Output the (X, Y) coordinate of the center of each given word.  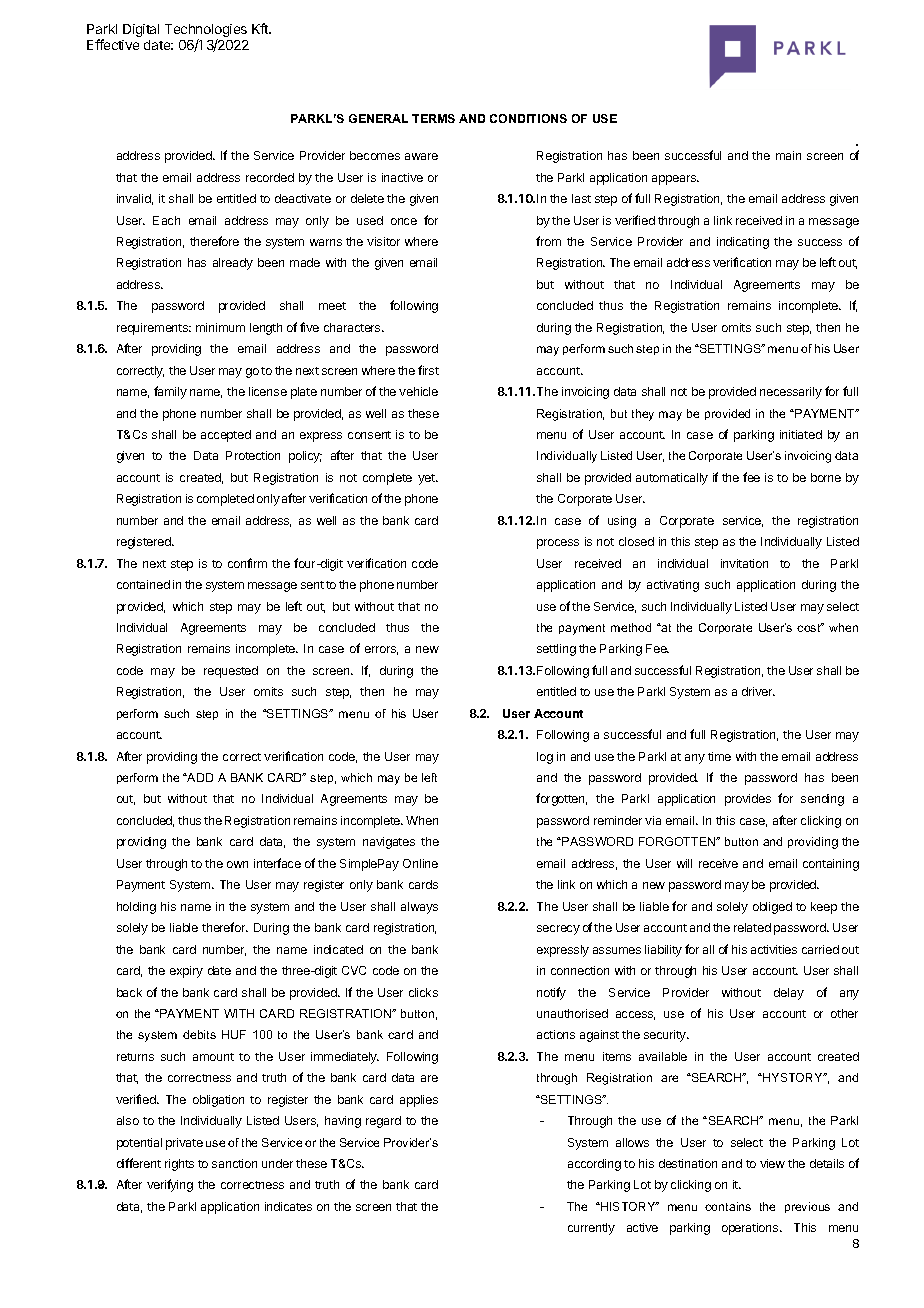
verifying (170, 1185)
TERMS (433, 118)
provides (748, 800)
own (237, 864)
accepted (226, 436)
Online (420, 863)
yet (427, 479)
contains (728, 1206)
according (594, 1165)
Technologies (206, 32)
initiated (801, 434)
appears (675, 180)
